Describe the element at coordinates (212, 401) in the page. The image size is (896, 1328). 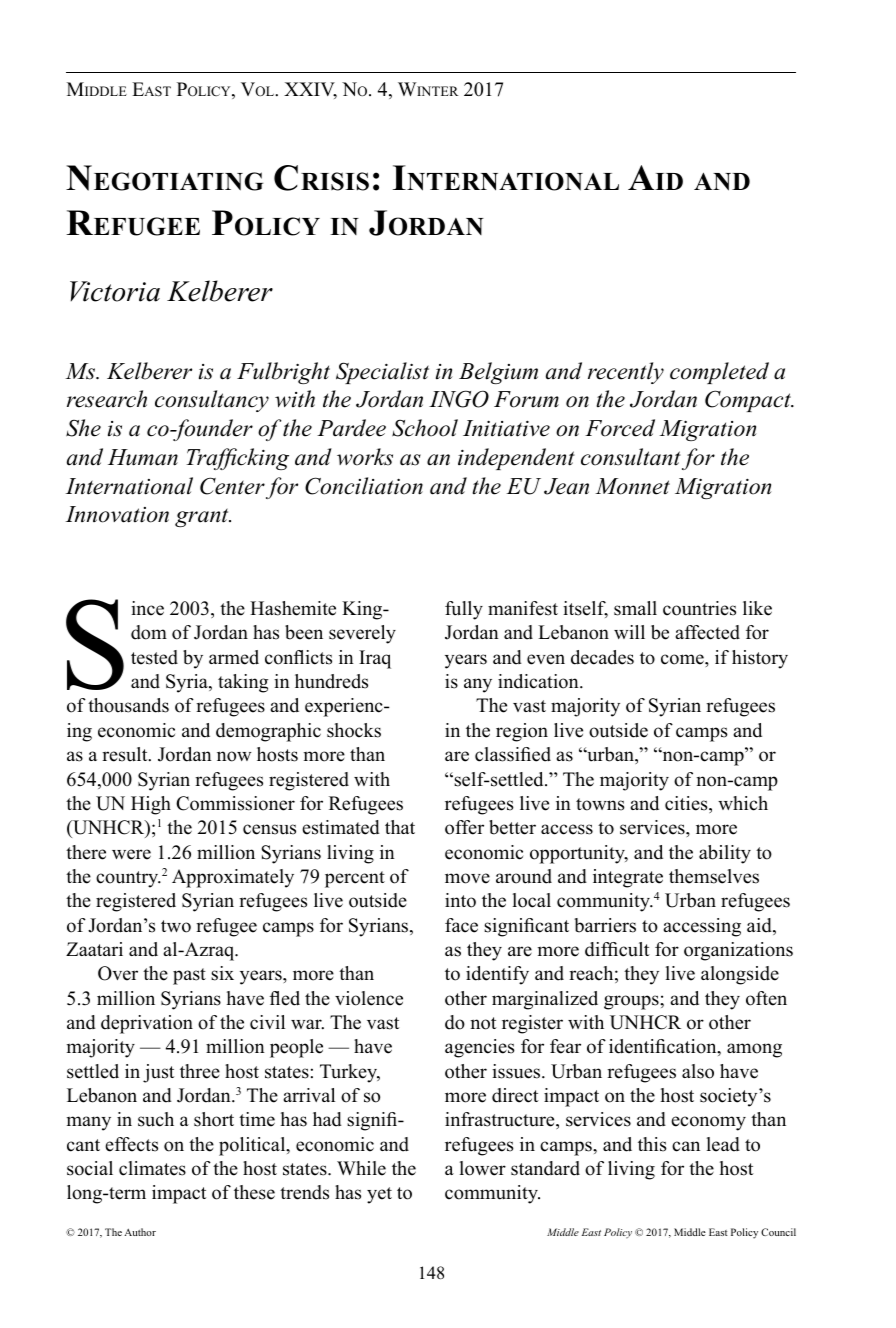
I see `consultancy` at that location.
